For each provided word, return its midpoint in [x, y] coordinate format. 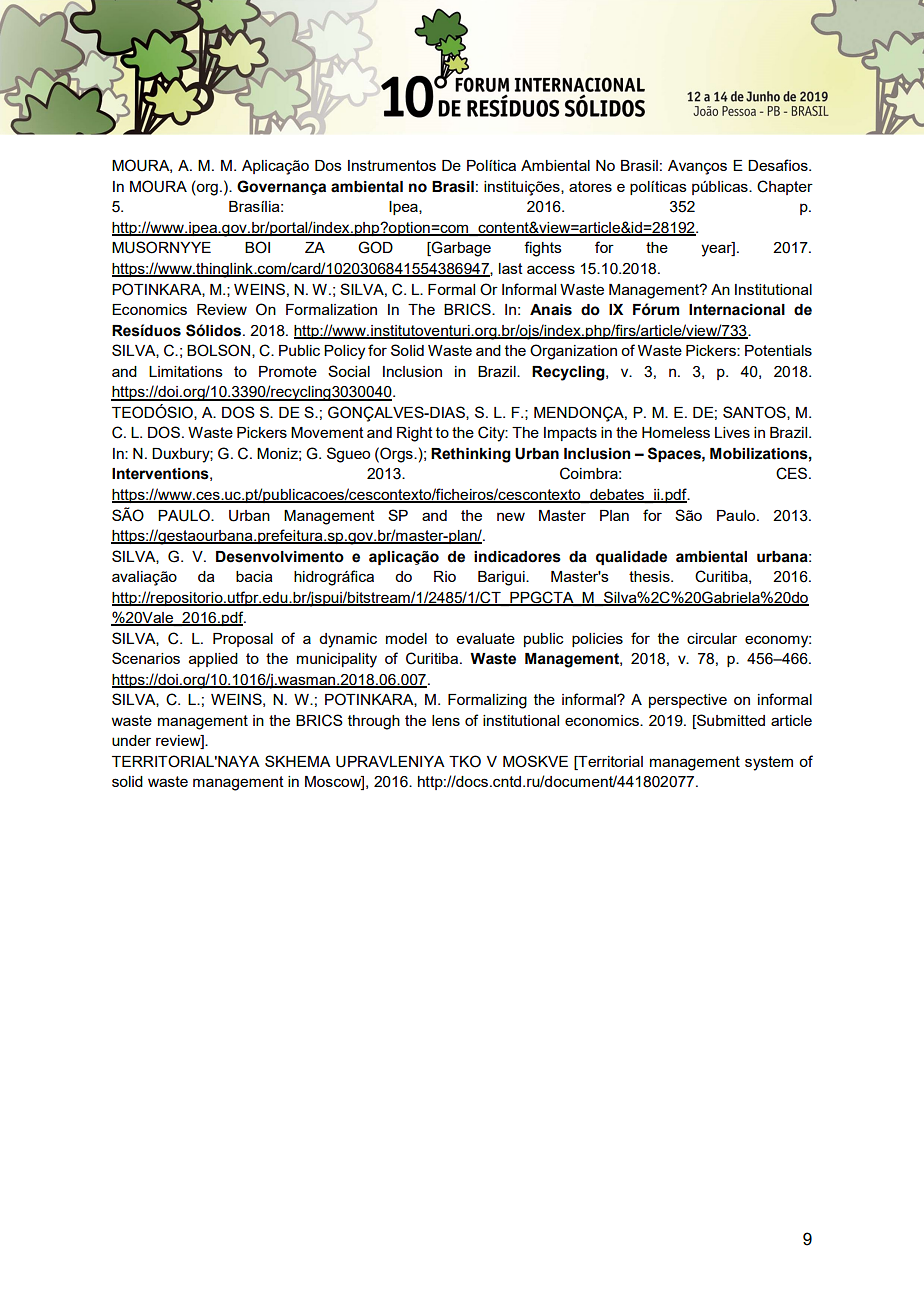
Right [415, 434]
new [511, 516]
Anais [551, 310]
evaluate [486, 638]
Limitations [186, 371]
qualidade [631, 558]
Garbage [460, 249]
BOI [257, 247]
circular [712, 638]
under [131, 740]
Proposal [243, 640]
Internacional [737, 310]
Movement [327, 432]
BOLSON [218, 350]
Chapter [785, 187]
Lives [732, 432]
